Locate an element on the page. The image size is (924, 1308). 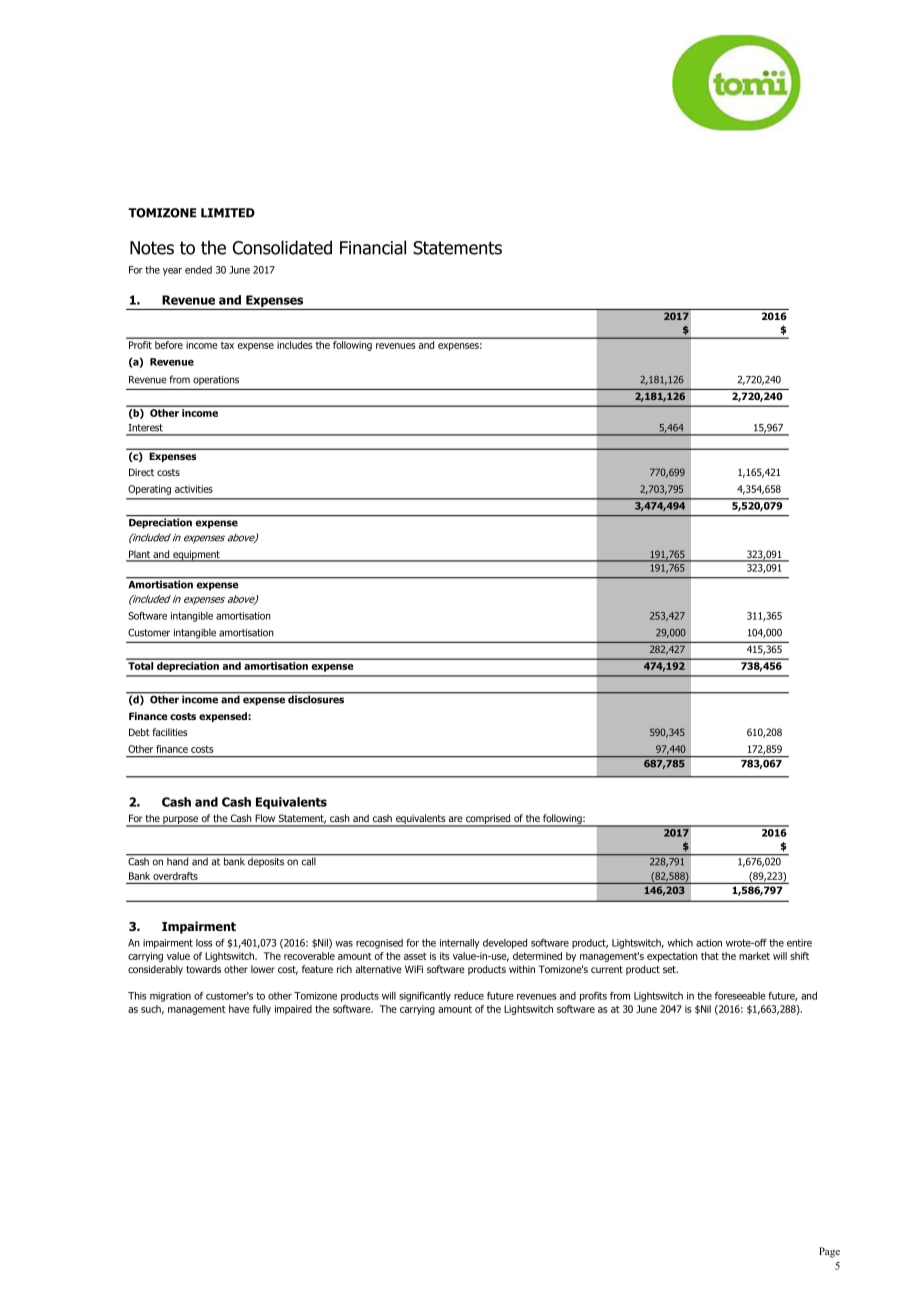
Consolidated is located at coordinates (282, 247).
